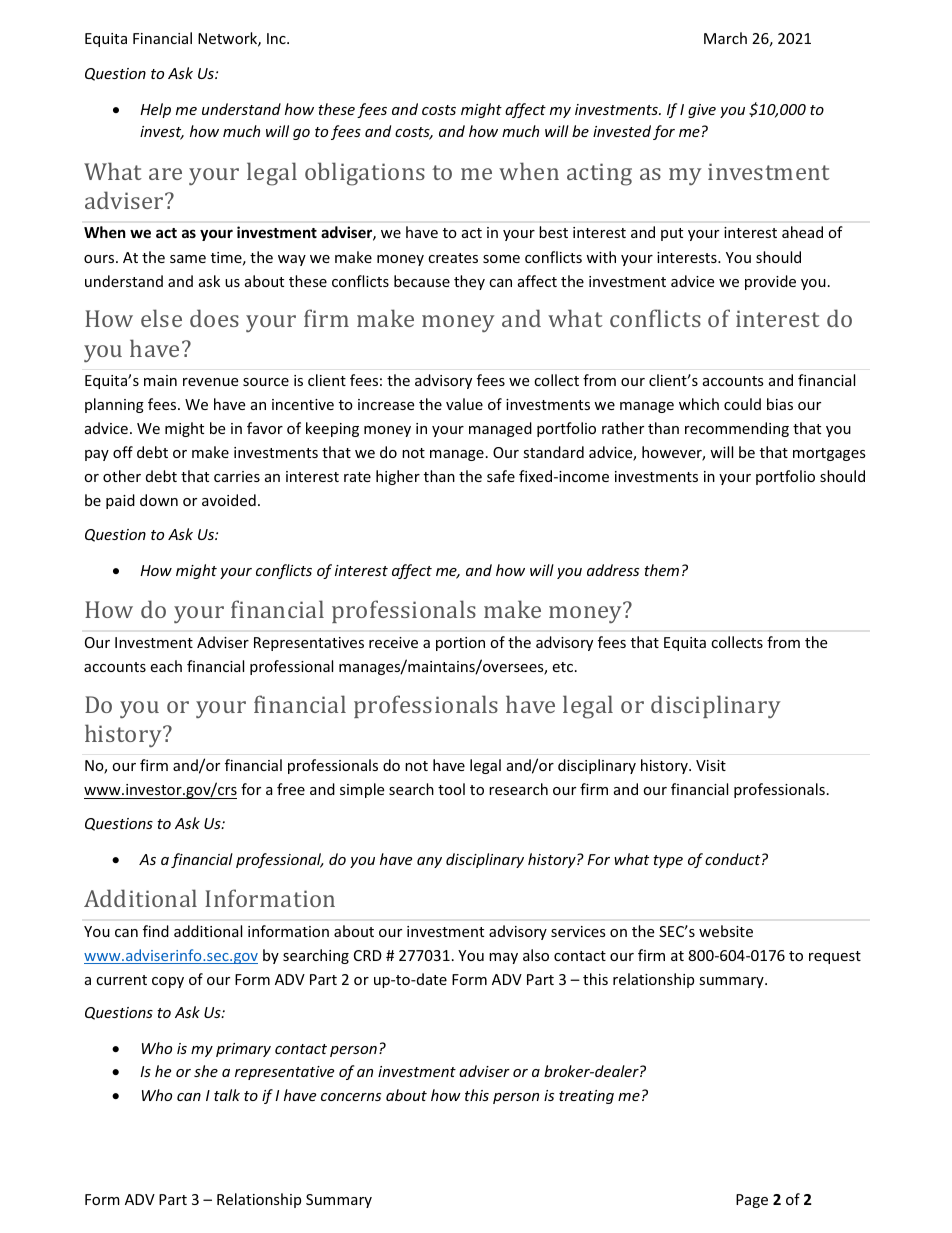  What do you see at coordinates (227, 1095) in the screenshot?
I see `talk` at bounding box center [227, 1095].
